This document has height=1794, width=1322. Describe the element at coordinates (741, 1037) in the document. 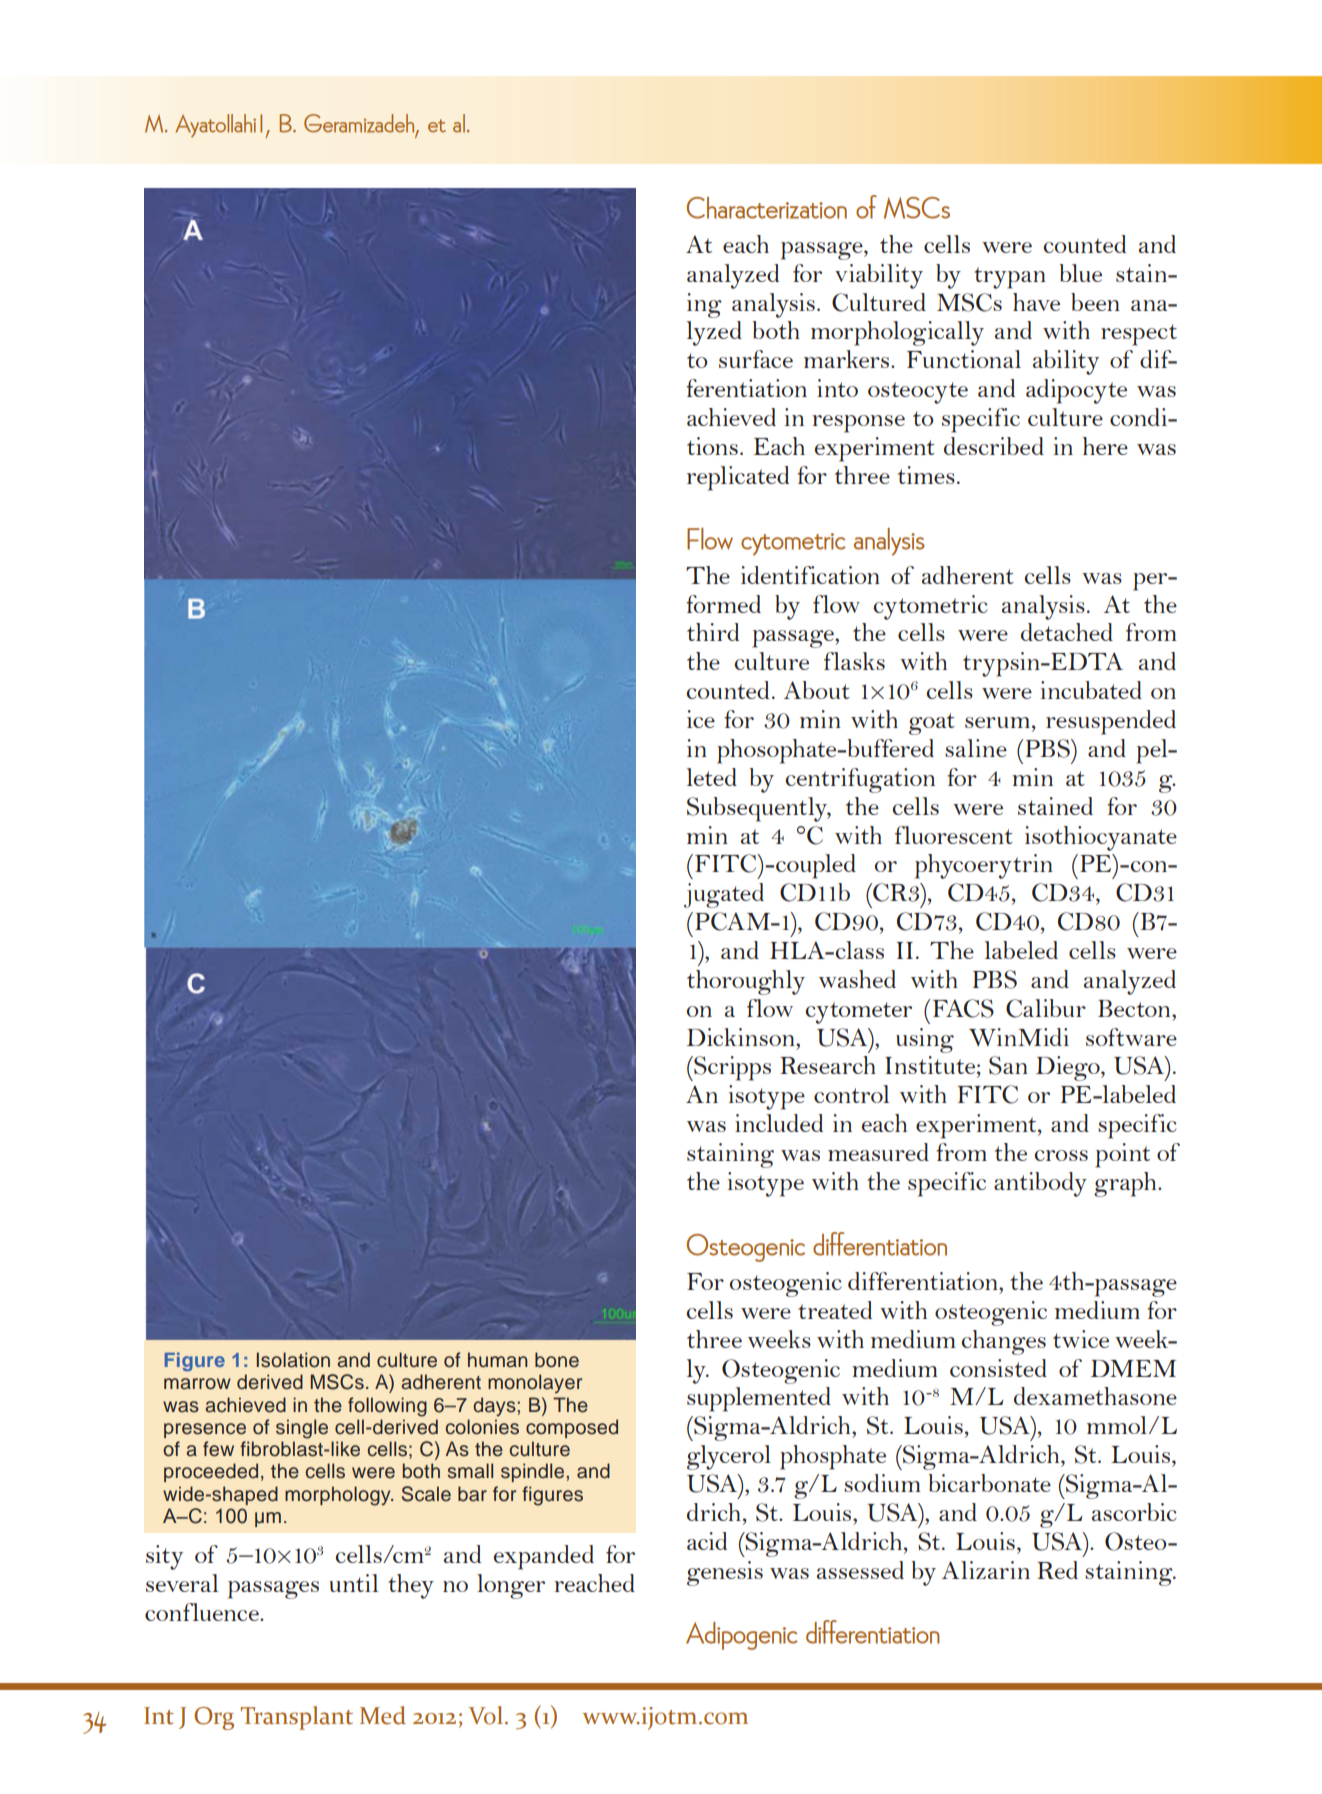

I see `Dickinson` at that location.
